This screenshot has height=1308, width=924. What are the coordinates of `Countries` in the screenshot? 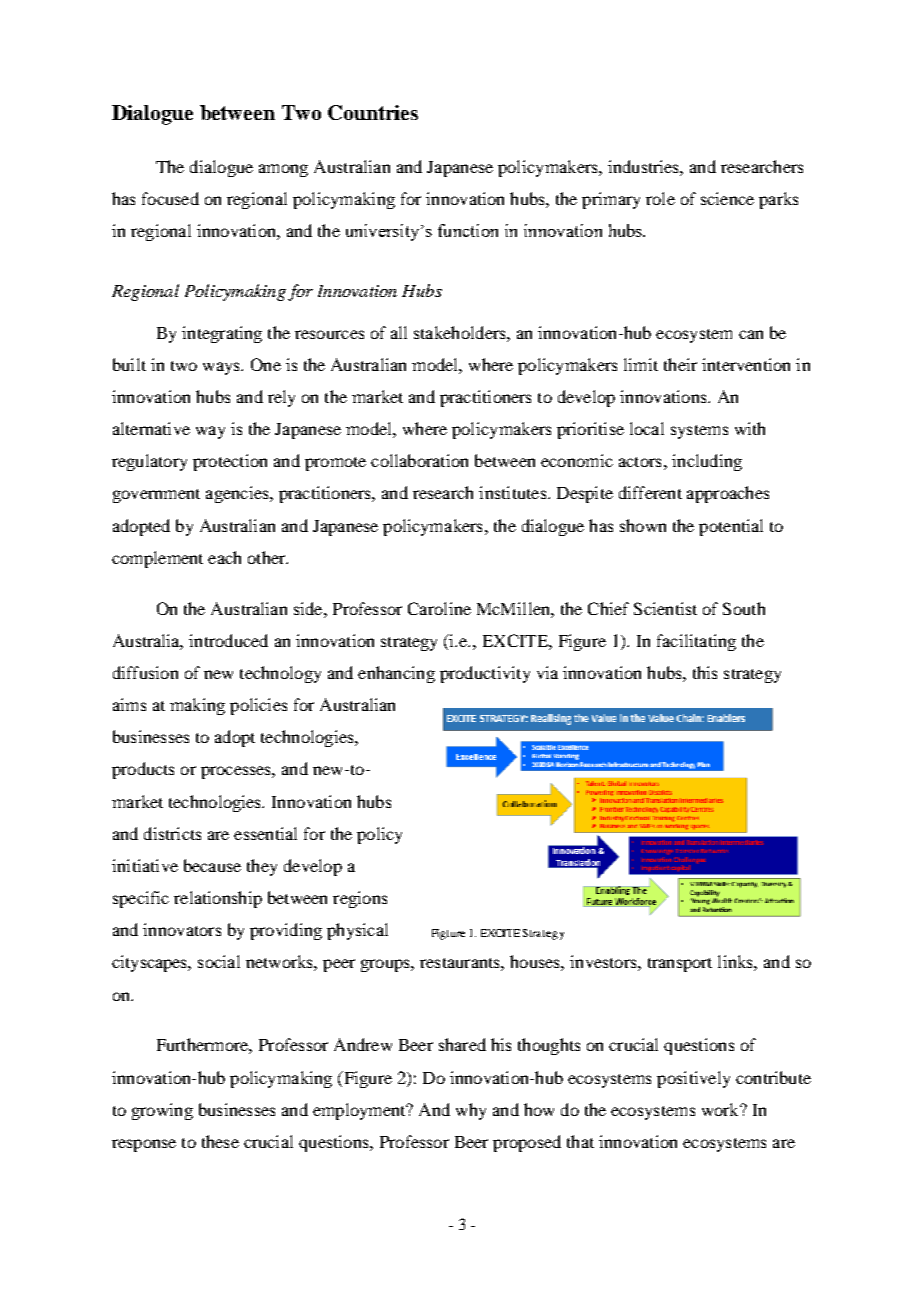 It's located at (373, 112).
